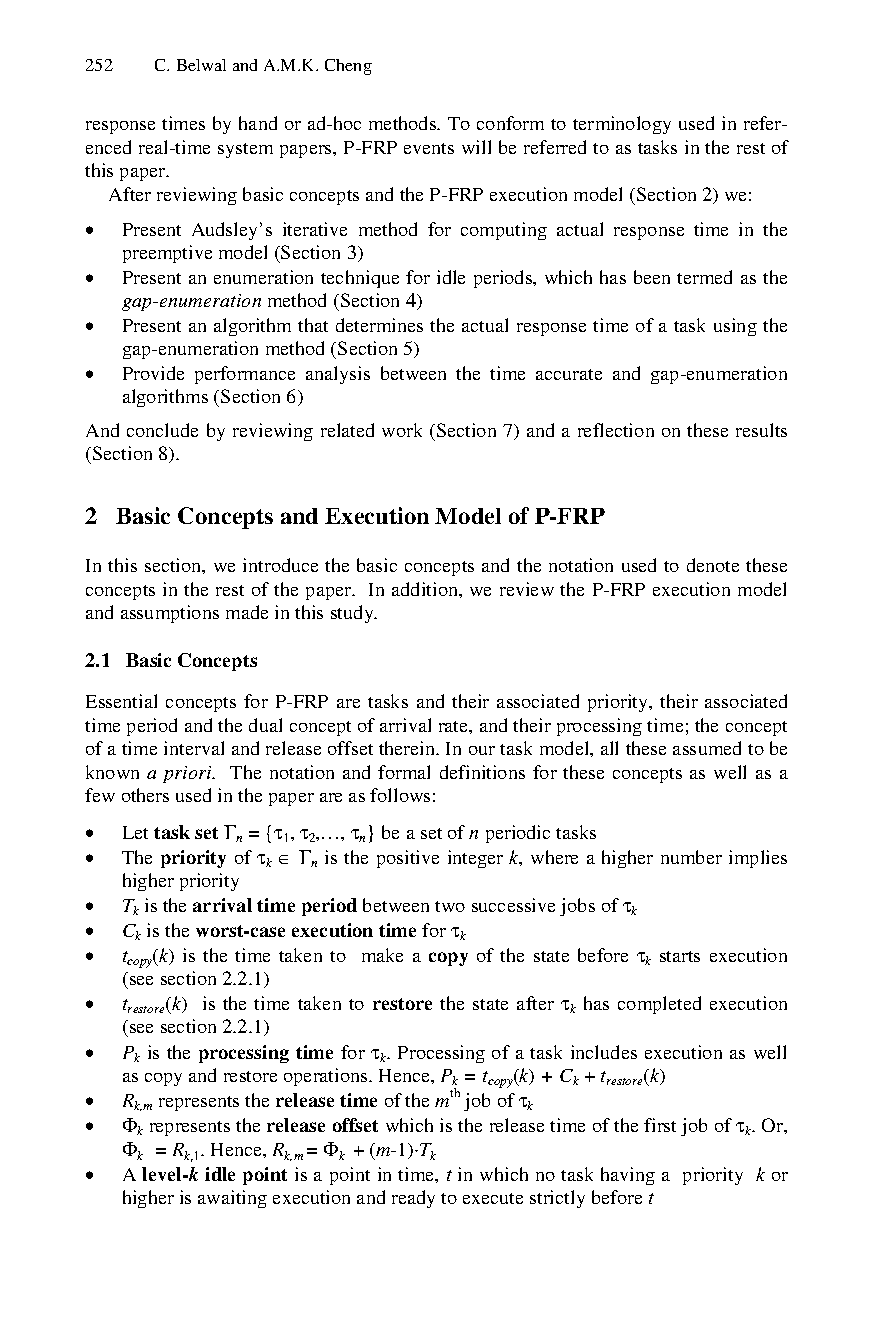 The width and height of the screenshot is (873, 1340). I want to click on hand, so click(258, 123).
